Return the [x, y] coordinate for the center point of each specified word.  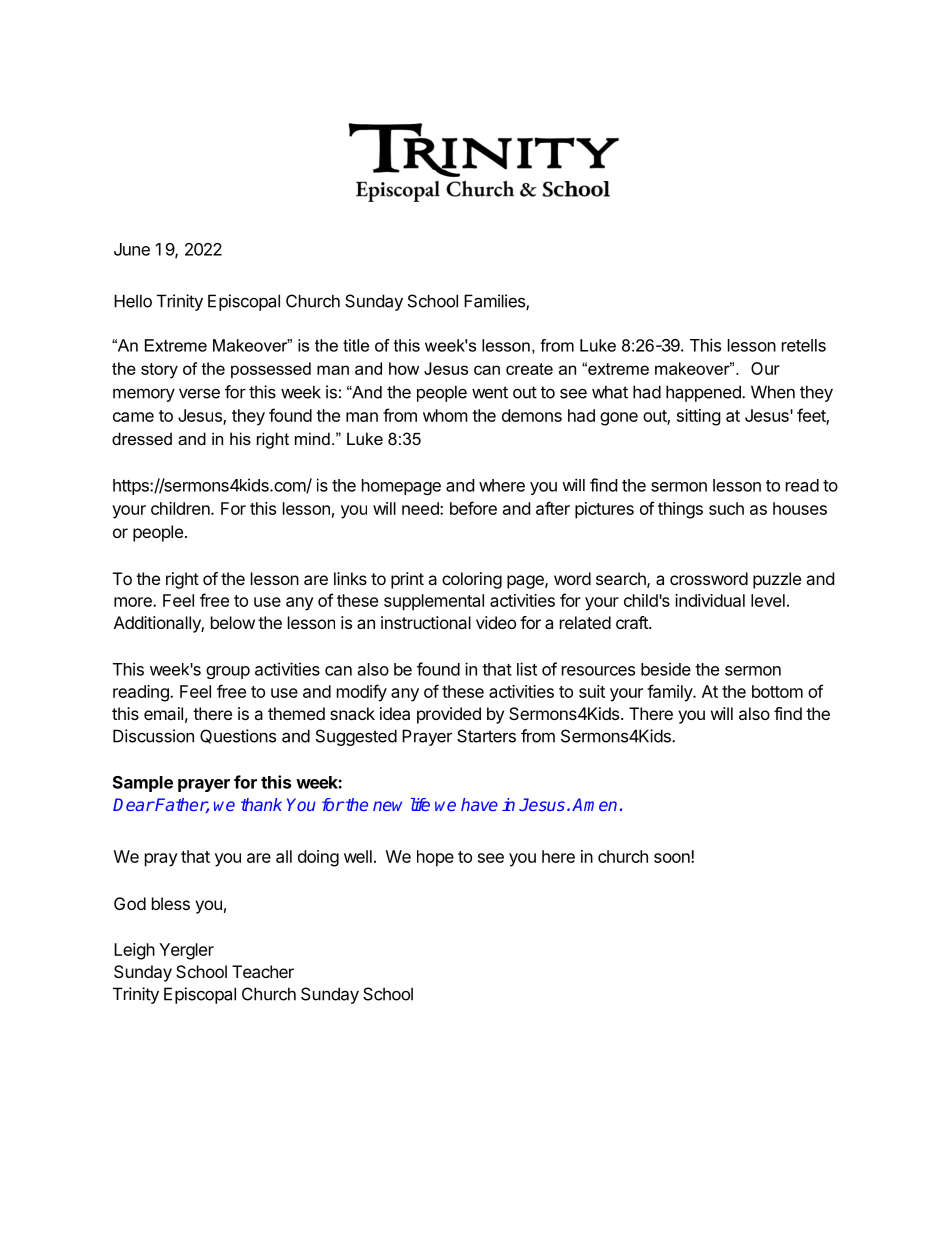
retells [804, 345]
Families [495, 302]
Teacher [263, 971]
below [233, 622]
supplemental [434, 602]
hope [435, 858]
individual [710, 600]
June [132, 249]
